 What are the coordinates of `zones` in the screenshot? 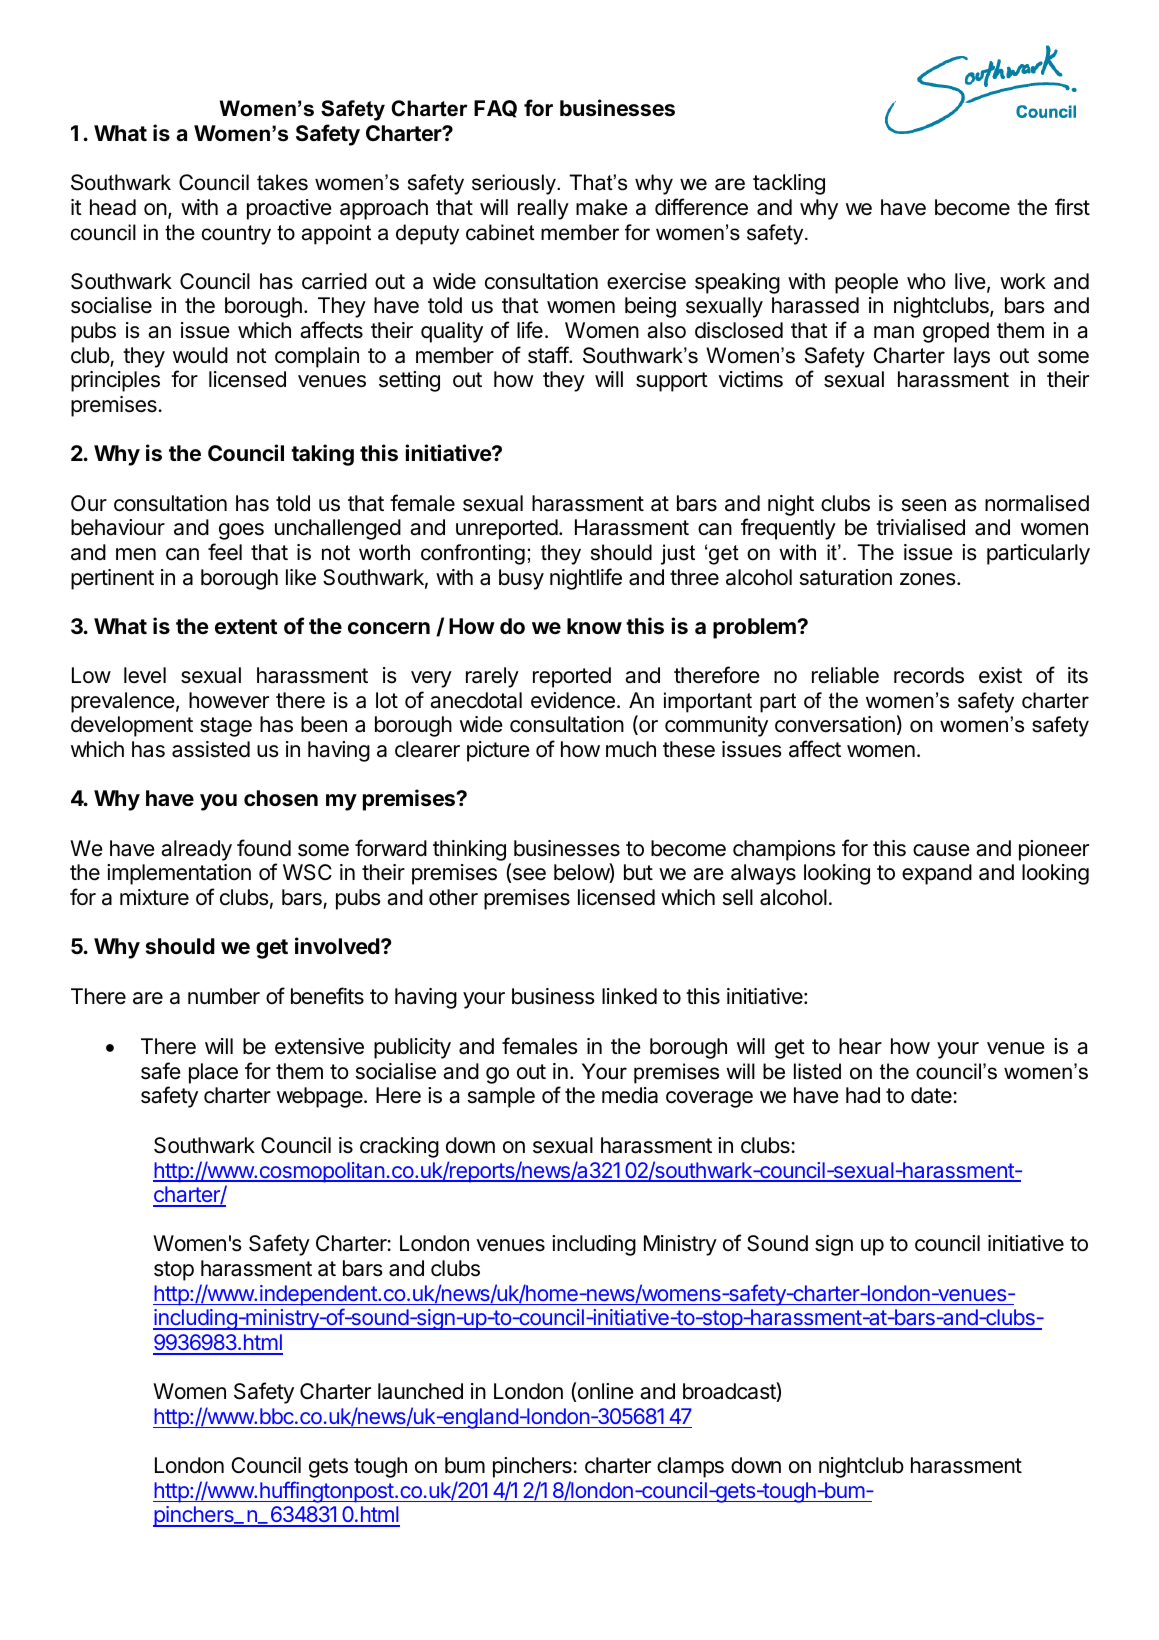 It's located at (929, 579).
